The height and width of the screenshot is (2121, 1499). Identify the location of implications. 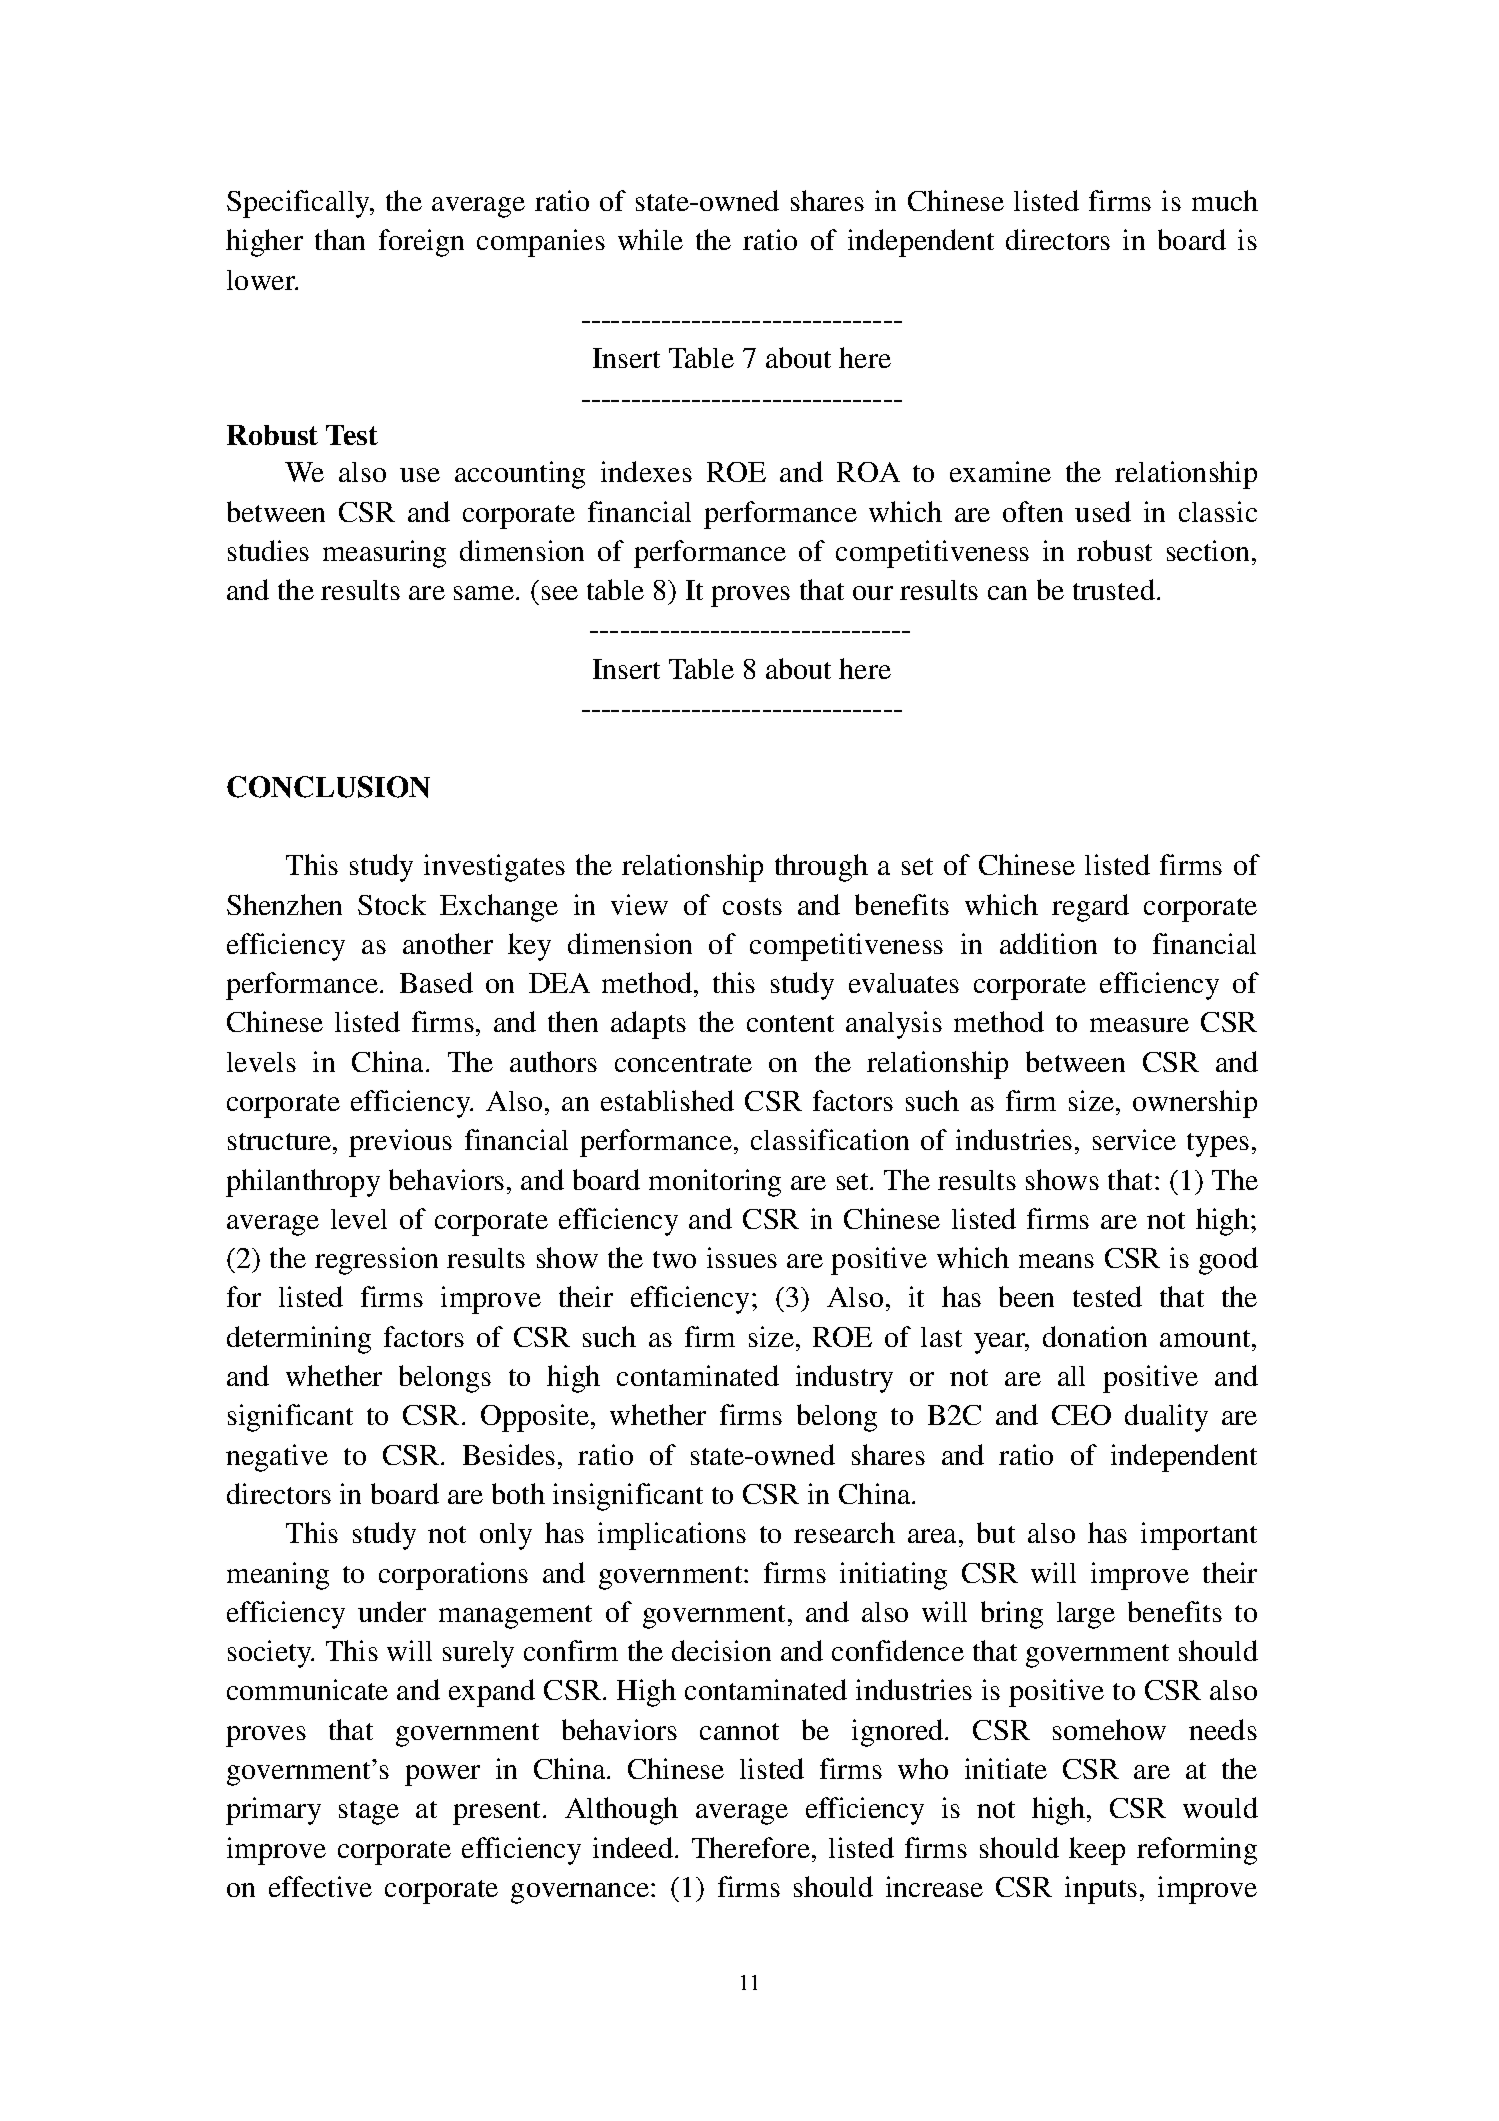
(672, 1536).
